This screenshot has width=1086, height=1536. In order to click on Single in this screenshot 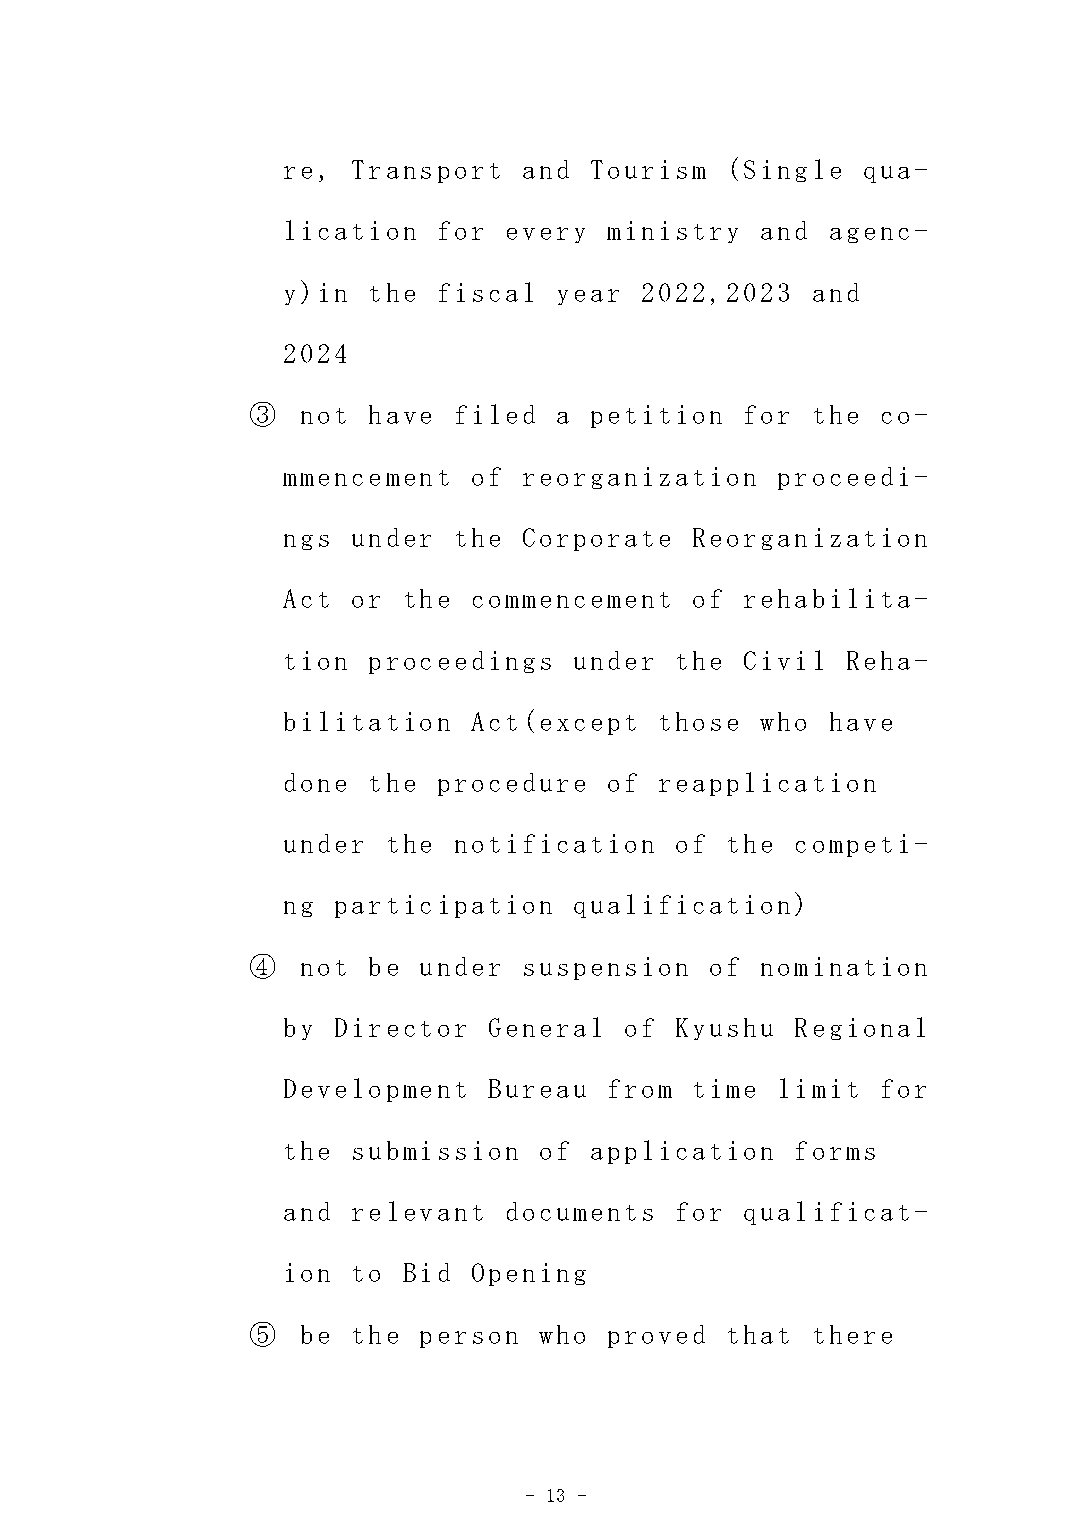, I will do `click(792, 170)`.
